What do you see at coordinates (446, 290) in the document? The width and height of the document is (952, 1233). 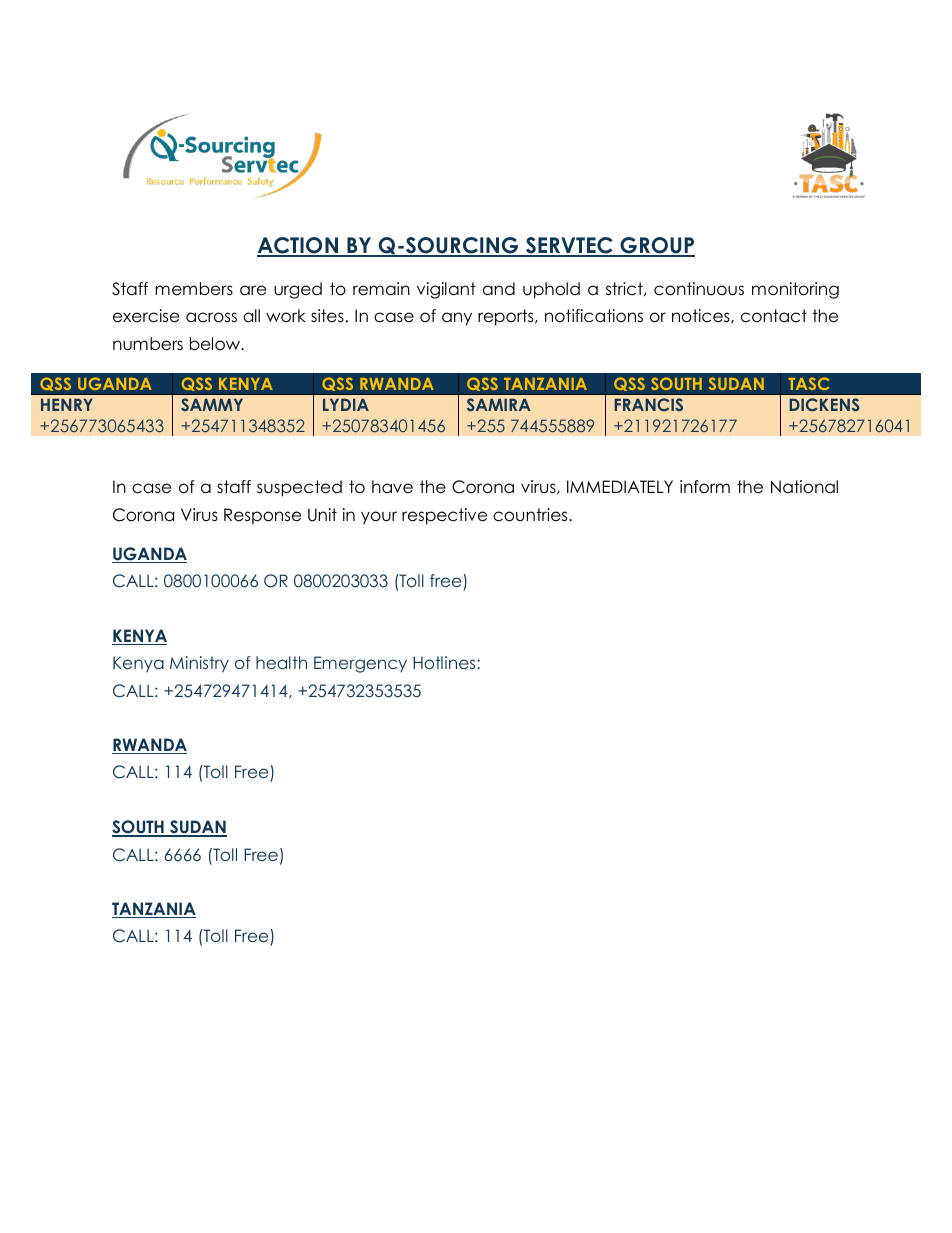 I see `vigilant` at bounding box center [446, 290].
